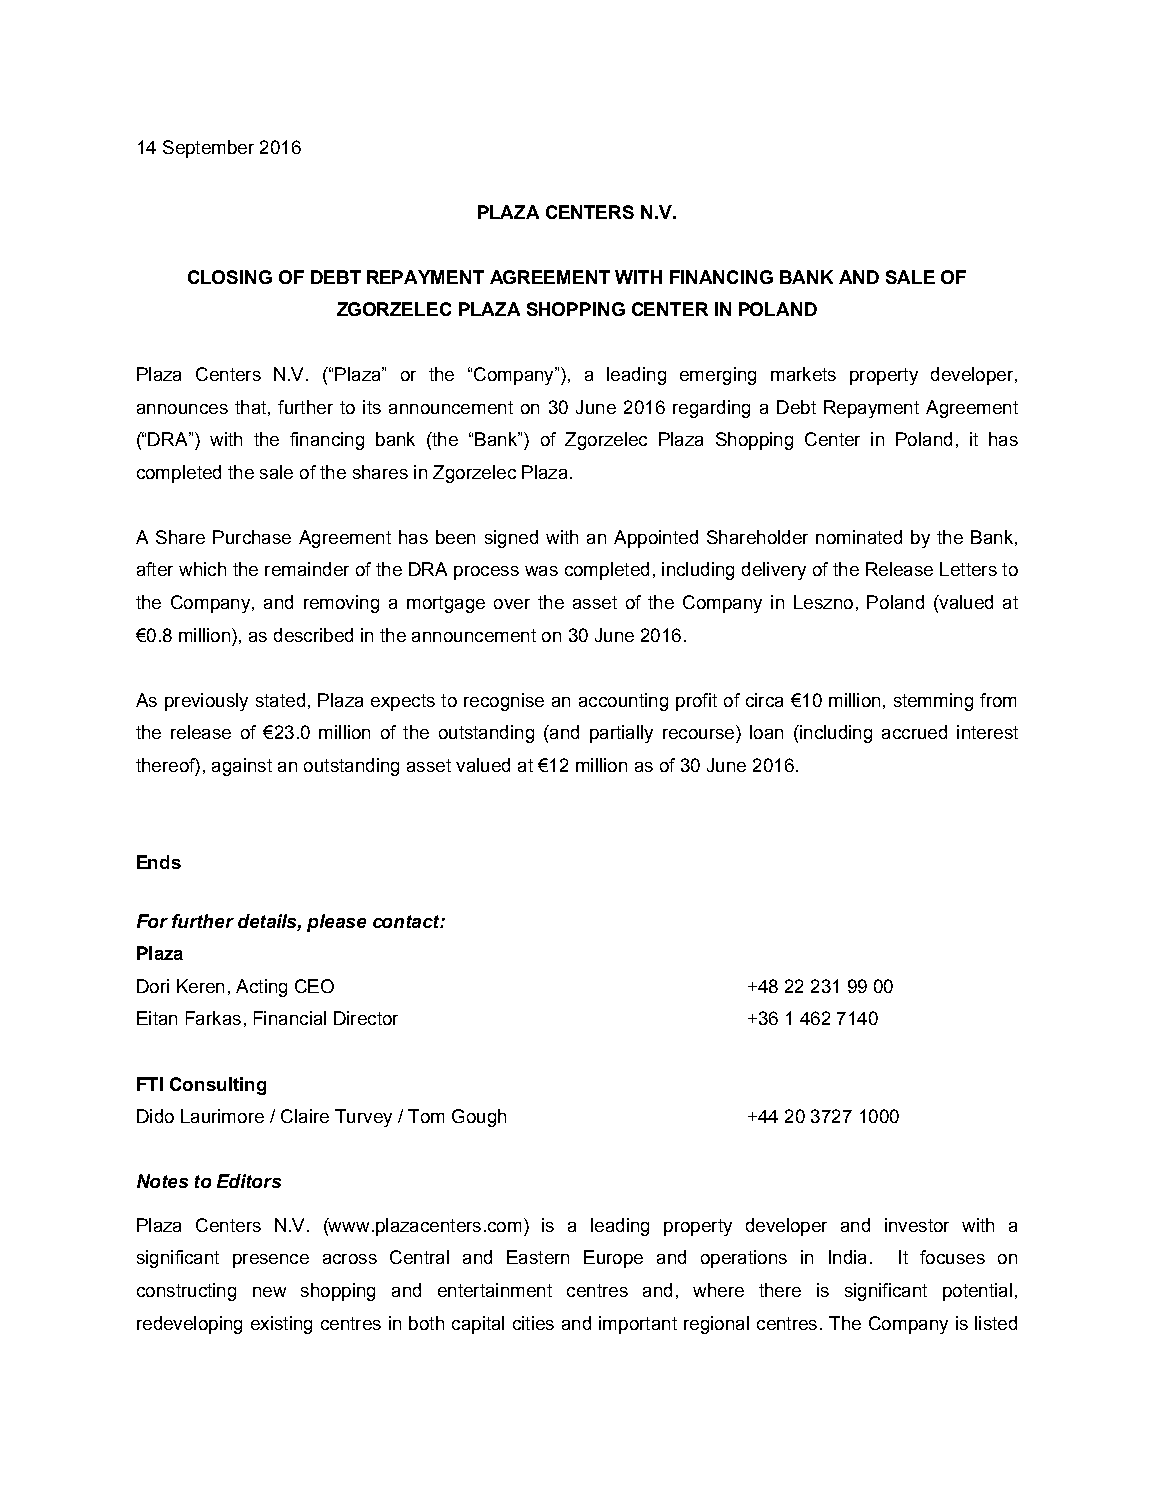 The width and height of the page is (1154, 1494). What do you see at coordinates (718, 376) in the page?
I see `emerging` at bounding box center [718, 376].
